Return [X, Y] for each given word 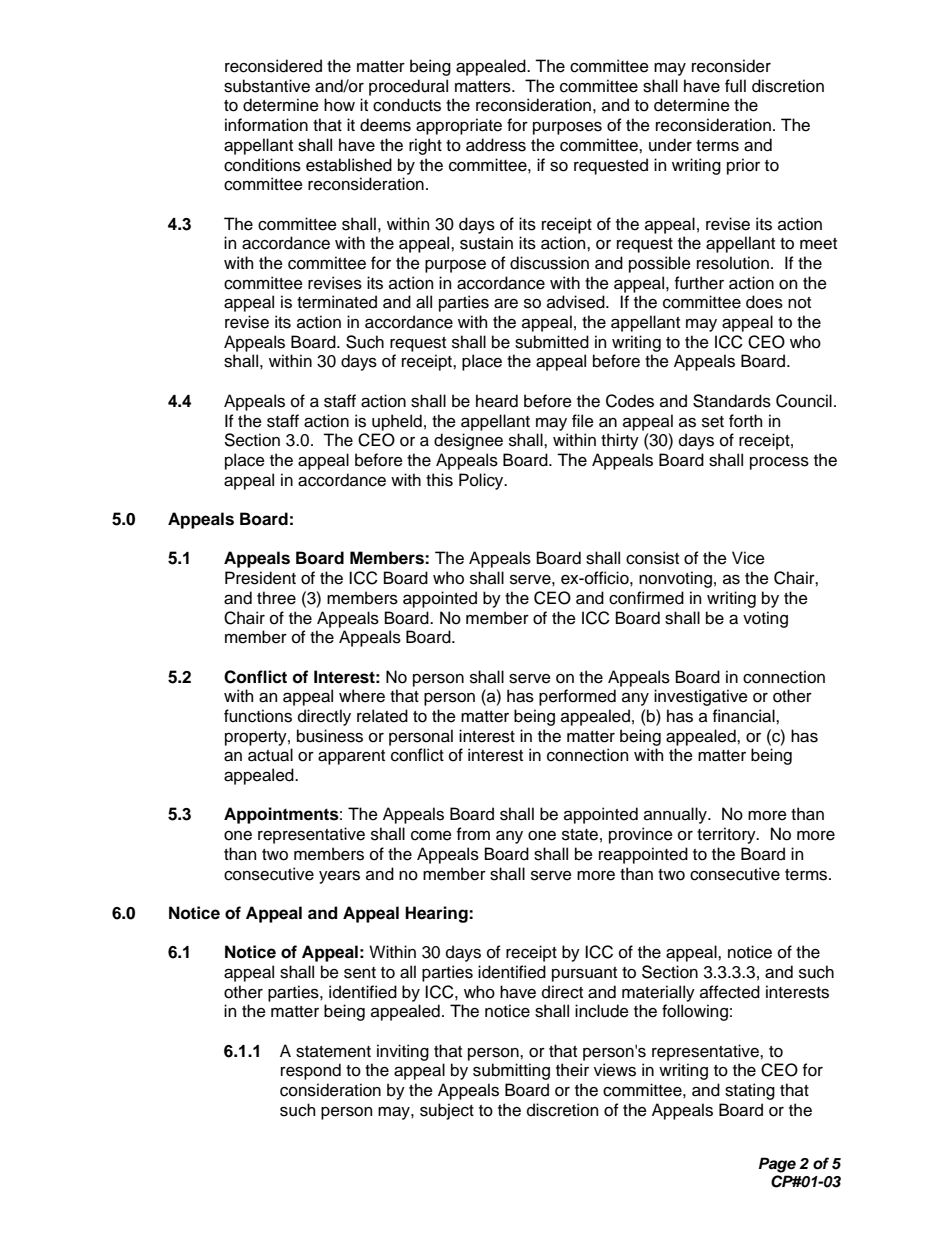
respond [311, 1071]
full [735, 86]
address [496, 145]
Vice [748, 558]
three [276, 598]
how [339, 105]
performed [577, 697]
